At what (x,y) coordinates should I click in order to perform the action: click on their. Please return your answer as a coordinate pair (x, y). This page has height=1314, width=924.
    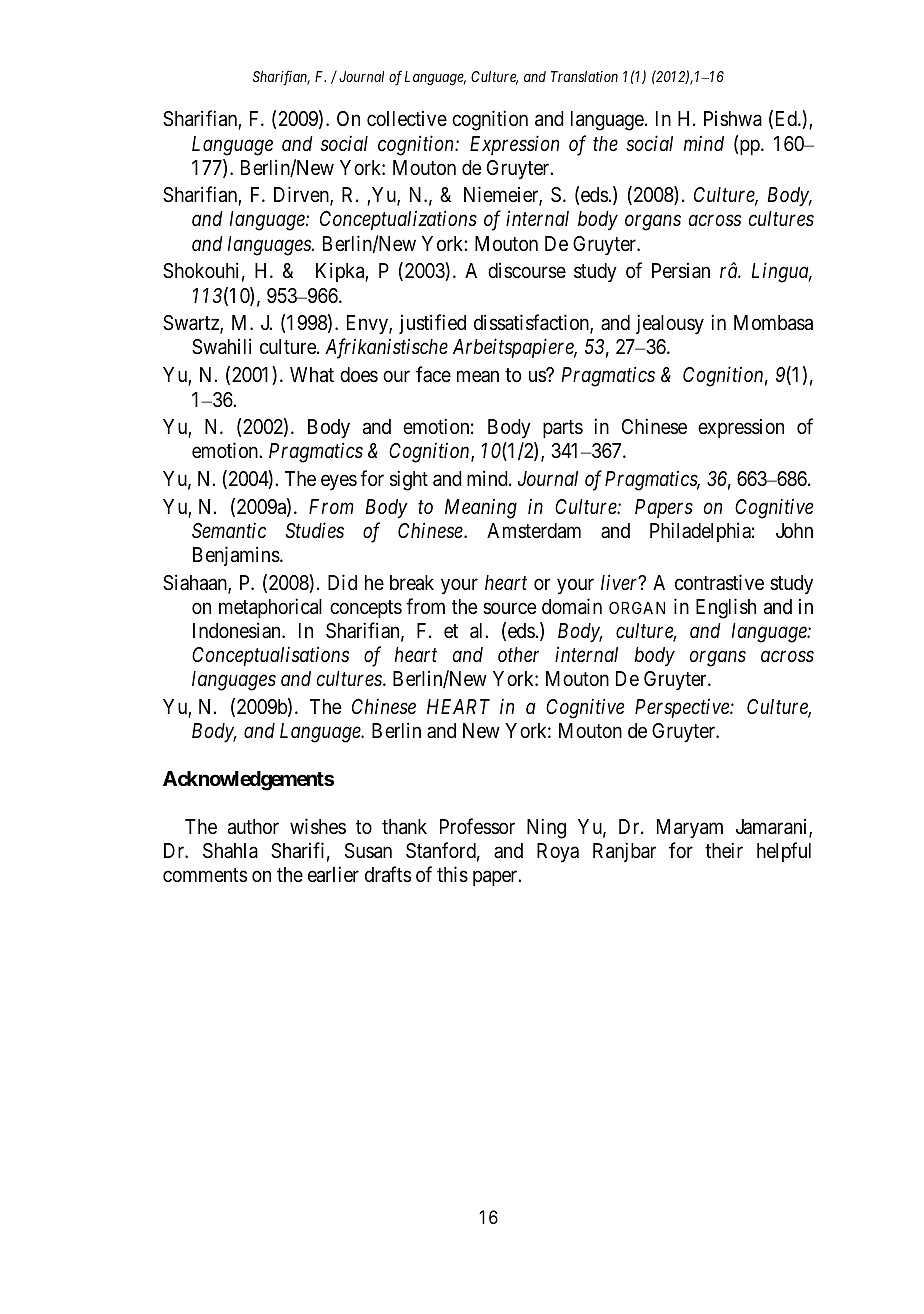
    Looking at the image, I should click on (724, 850).
